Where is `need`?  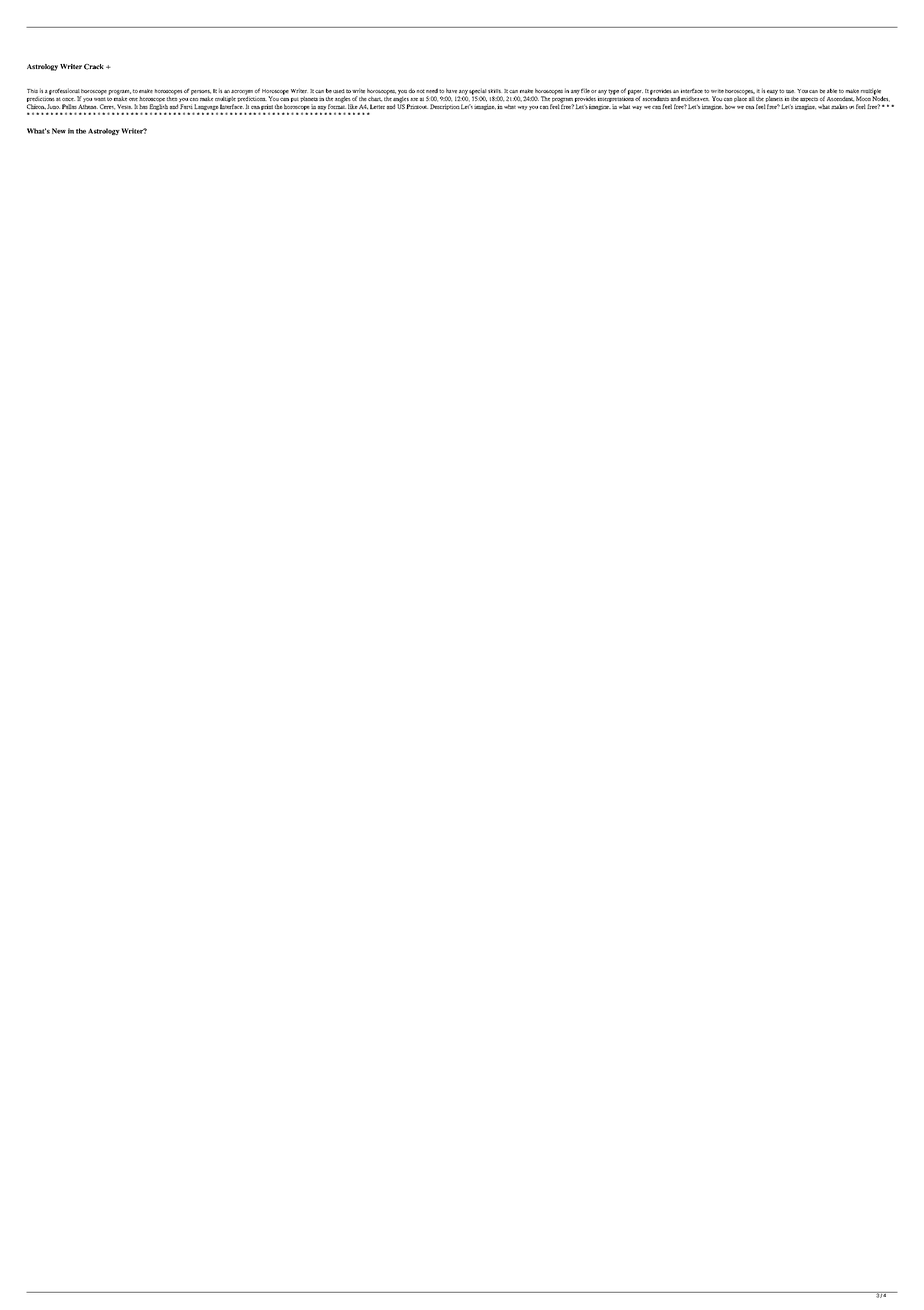
need is located at coordinates (432, 90).
